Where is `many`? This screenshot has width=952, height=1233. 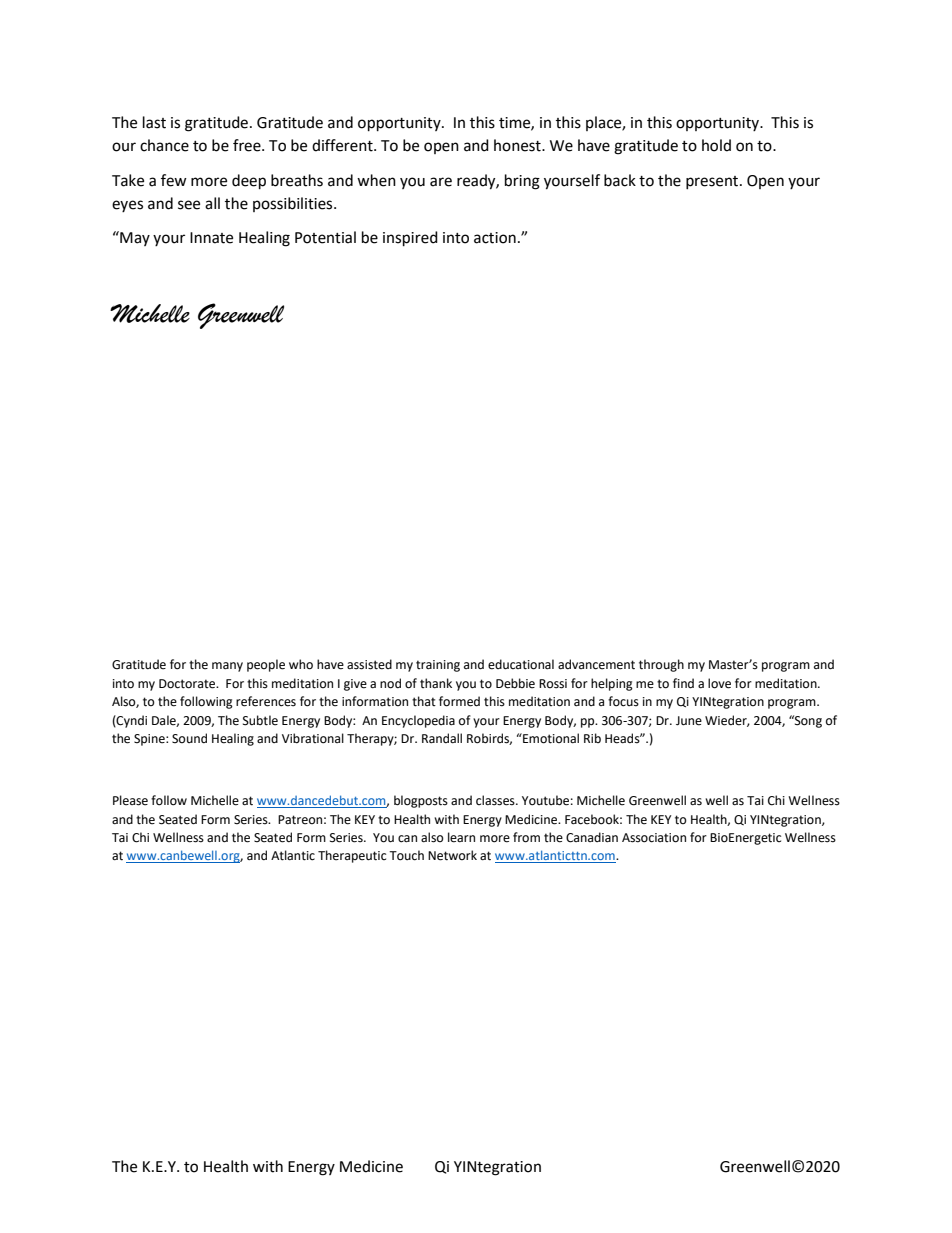
many is located at coordinates (227, 667).
